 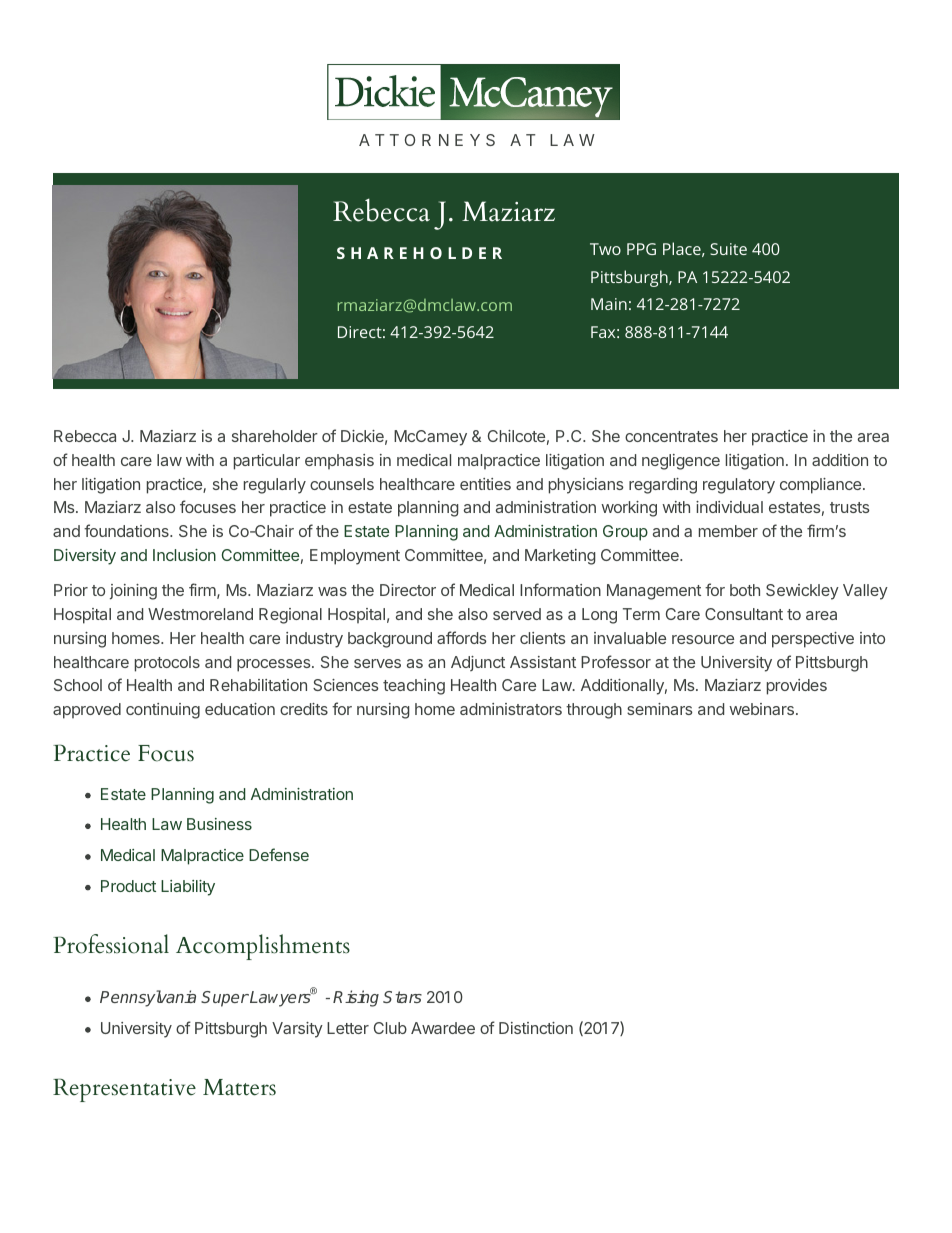 I want to click on Distinction, so click(x=536, y=1028).
